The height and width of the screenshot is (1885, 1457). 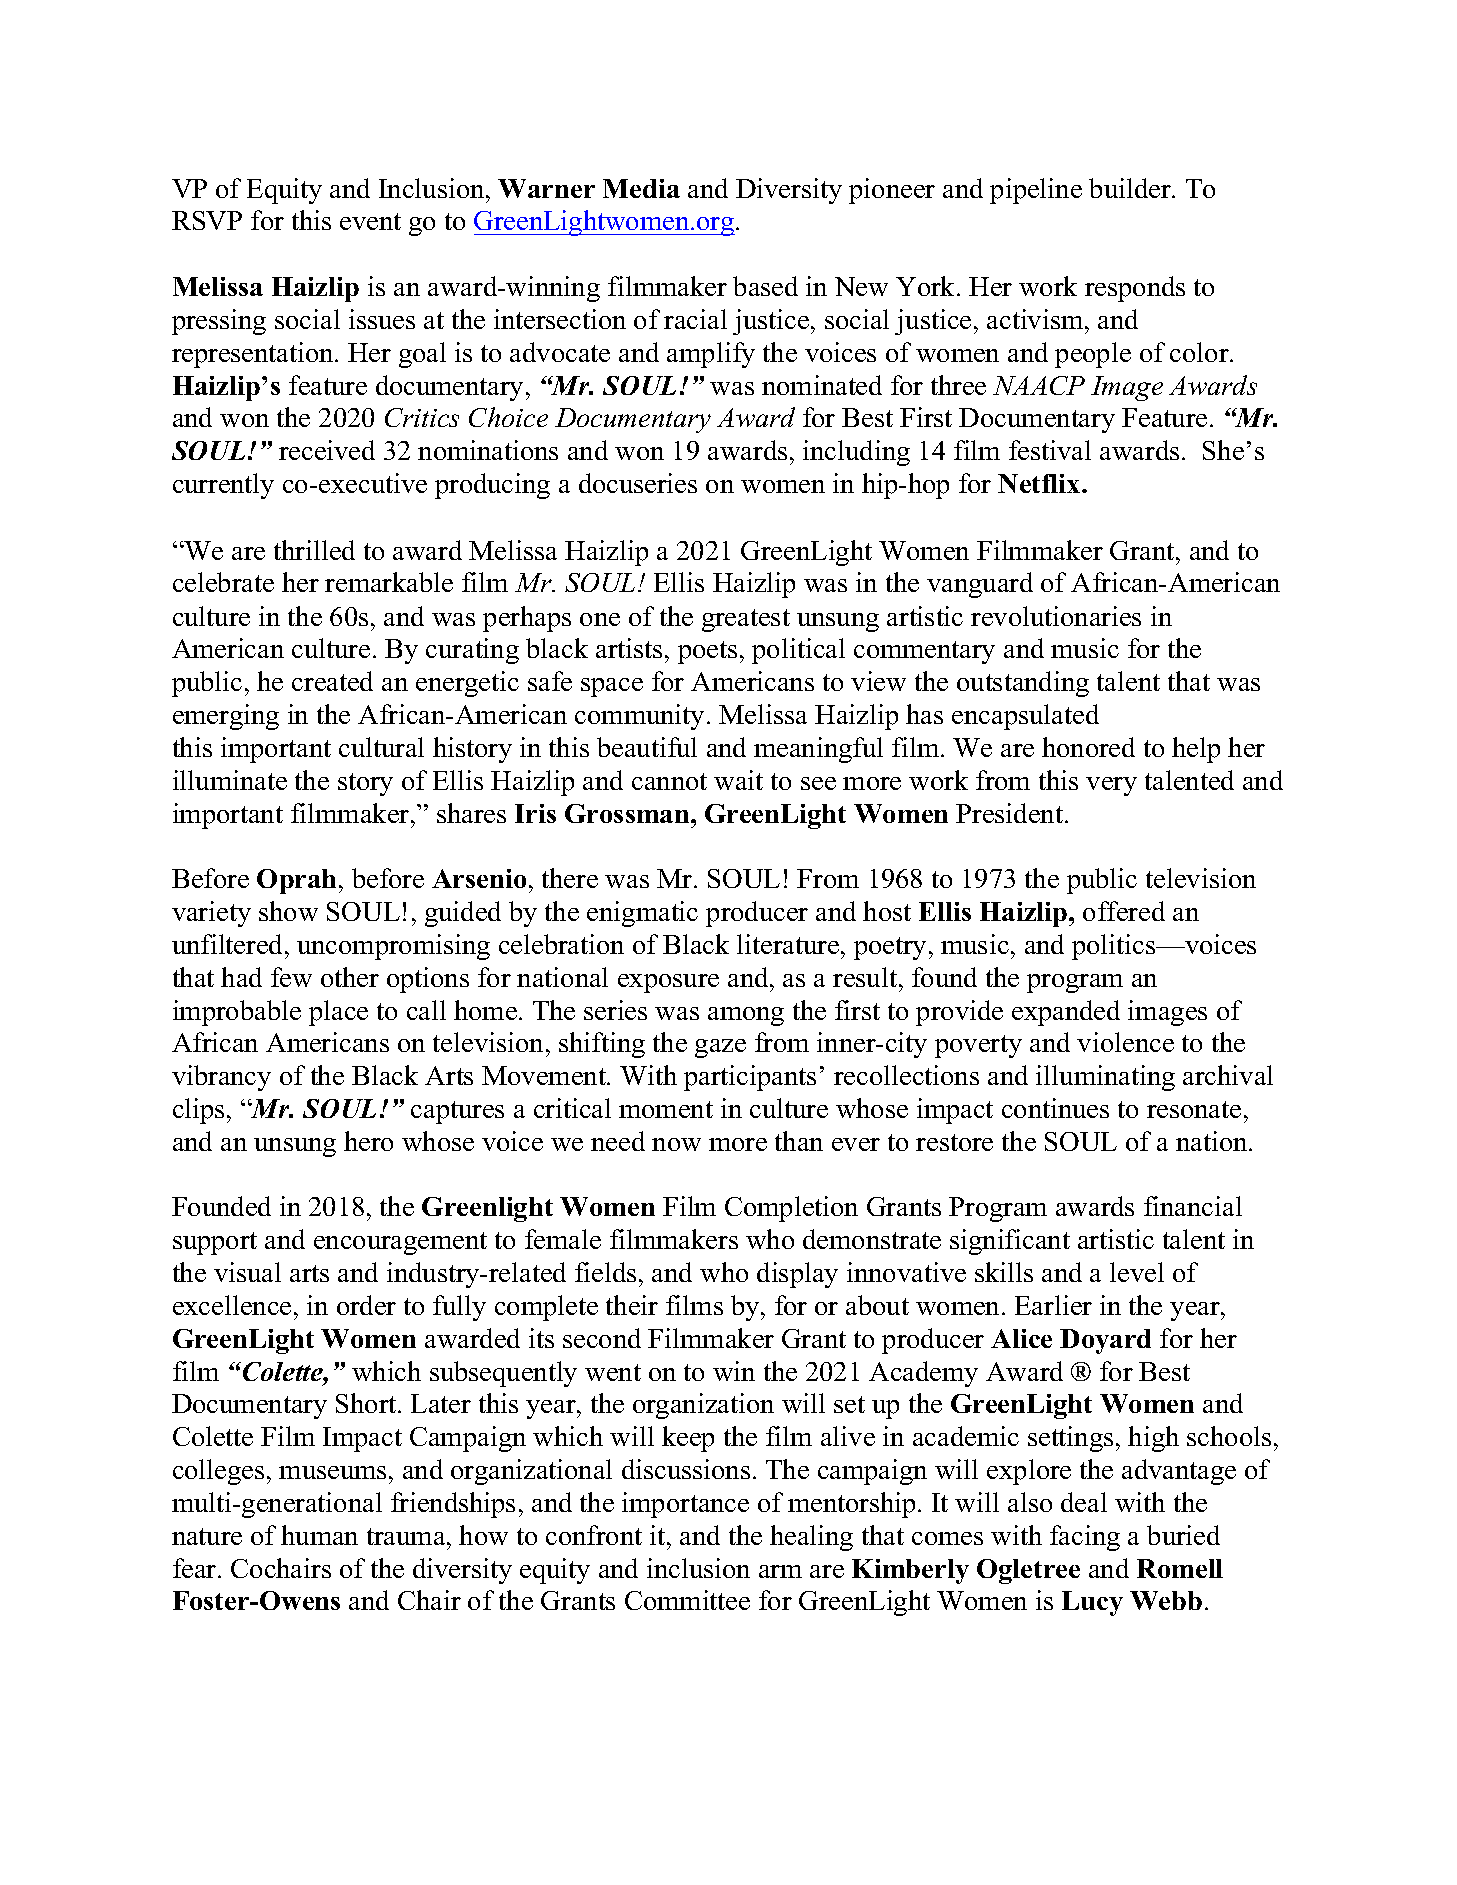 What do you see at coordinates (296, 881) in the screenshot?
I see `Oprah` at bounding box center [296, 881].
